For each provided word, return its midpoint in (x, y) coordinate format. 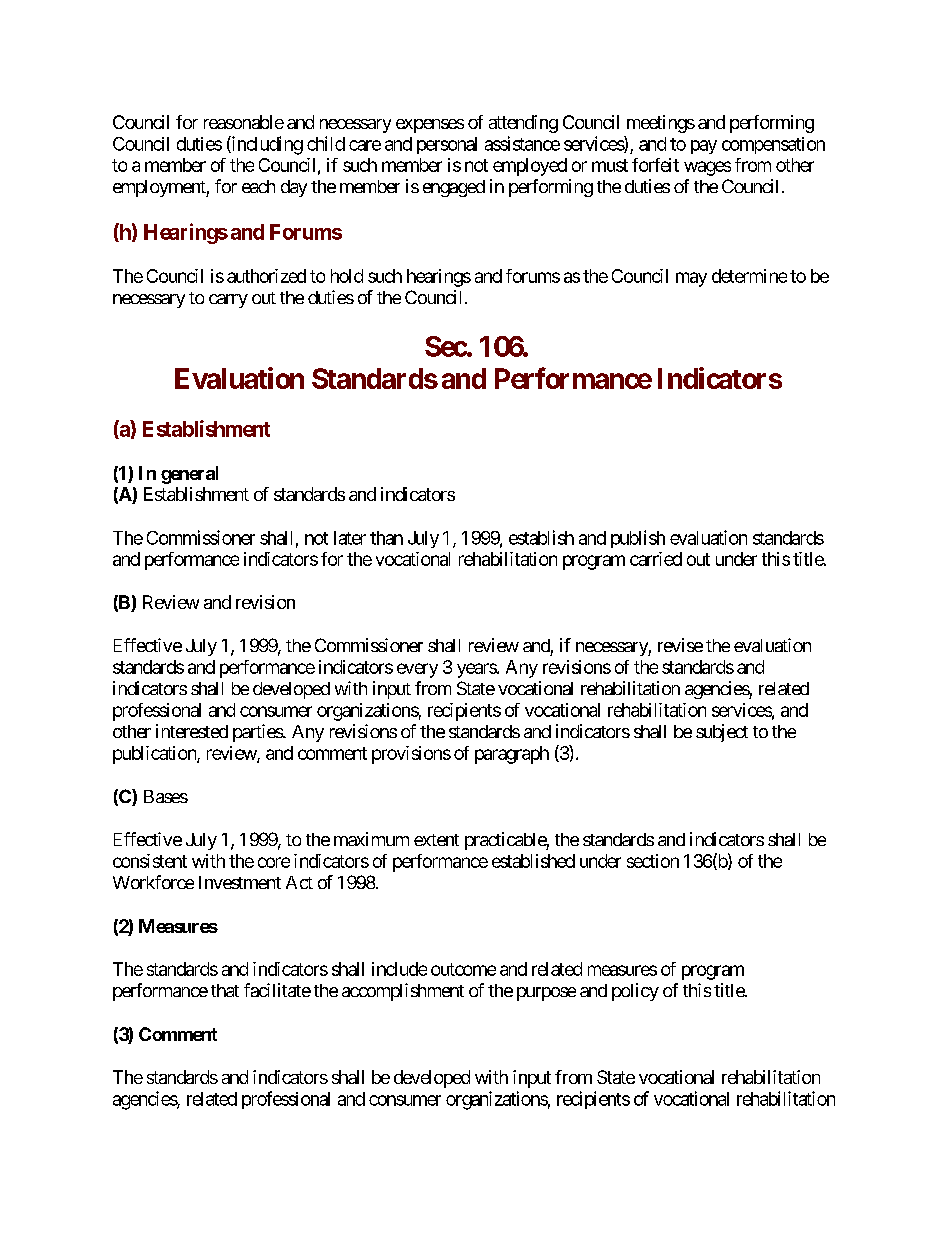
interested (192, 731)
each (258, 186)
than (386, 538)
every (417, 670)
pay (704, 147)
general (189, 475)
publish (638, 539)
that (225, 990)
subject (722, 733)
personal (447, 145)
